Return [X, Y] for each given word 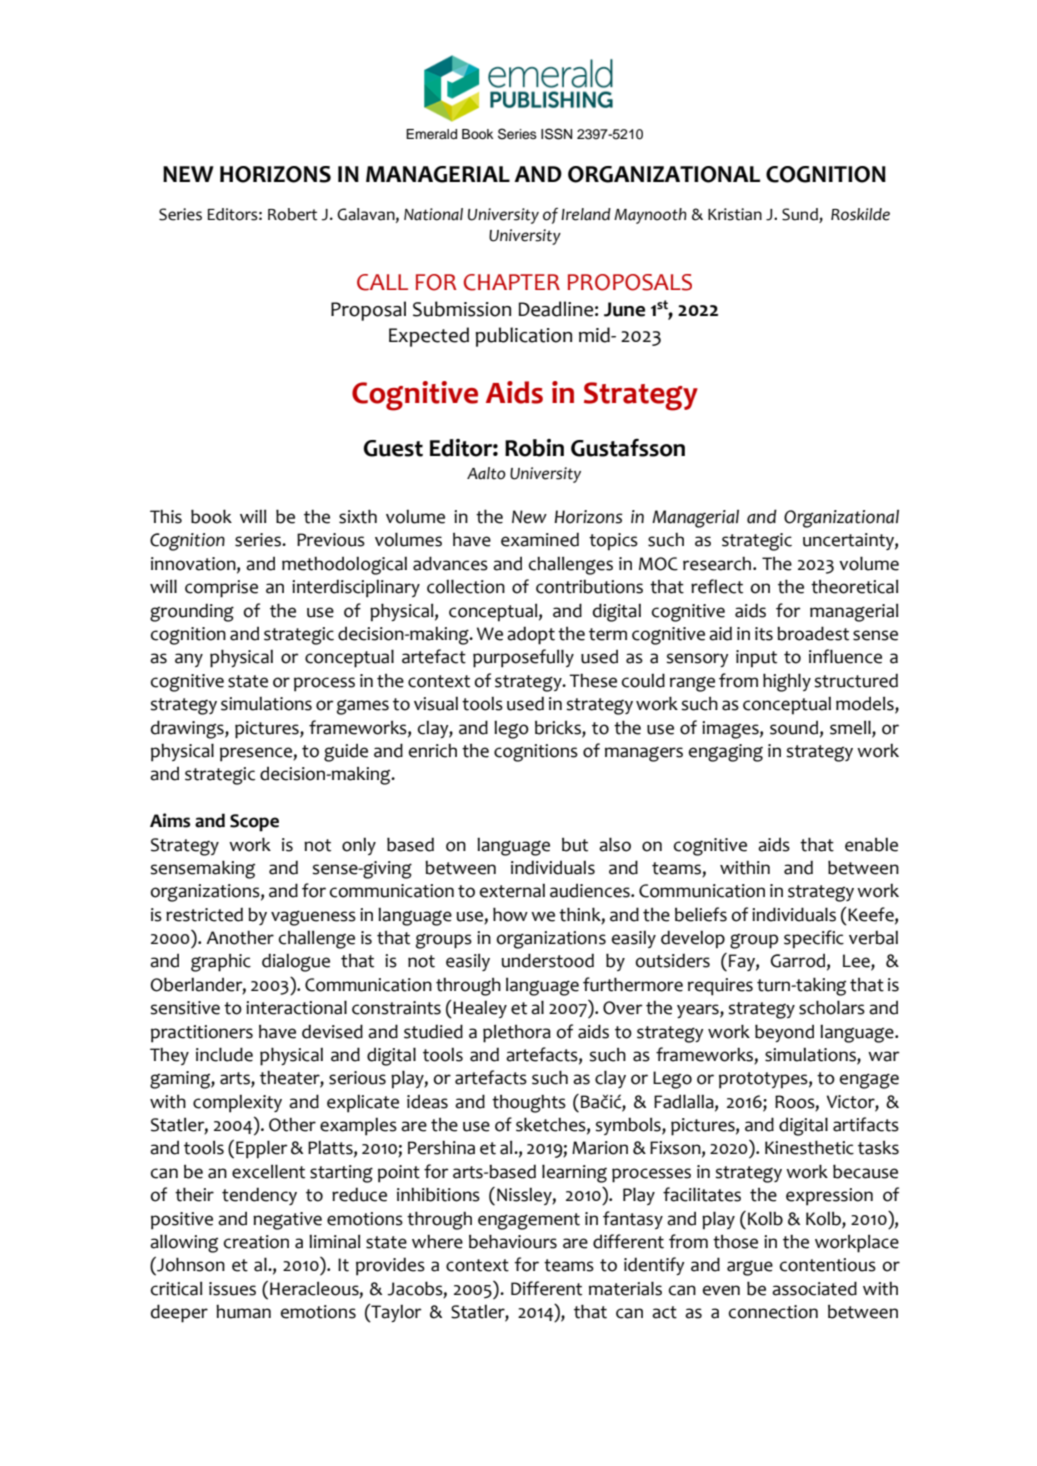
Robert [292, 214]
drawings [188, 729]
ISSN [556, 134]
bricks [559, 728]
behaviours [513, 1241]
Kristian [735, 214]
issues [232, 1289]
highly [787, 682]
